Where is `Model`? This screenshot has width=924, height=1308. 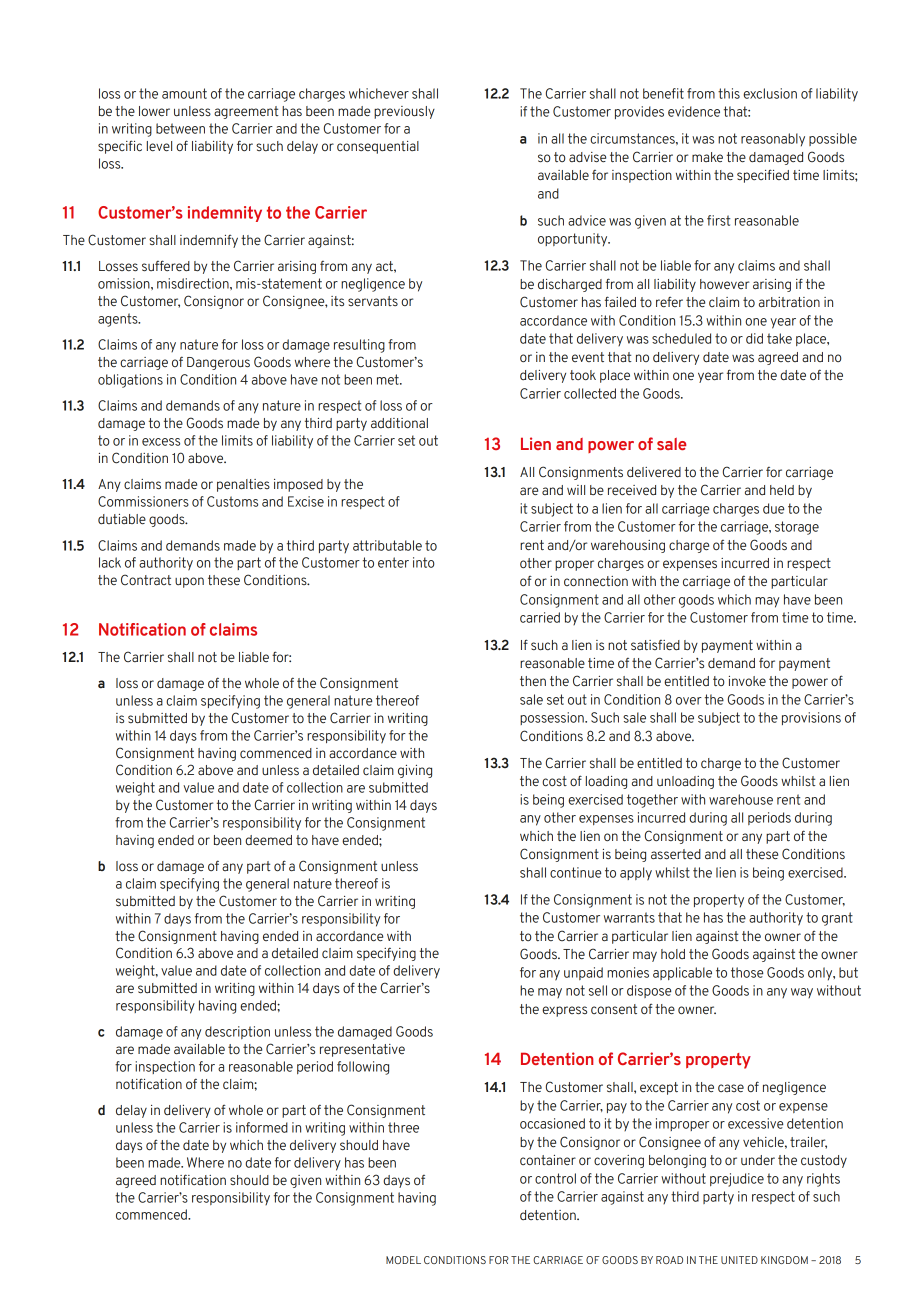
Model is located at coordinates (403, 1260).
